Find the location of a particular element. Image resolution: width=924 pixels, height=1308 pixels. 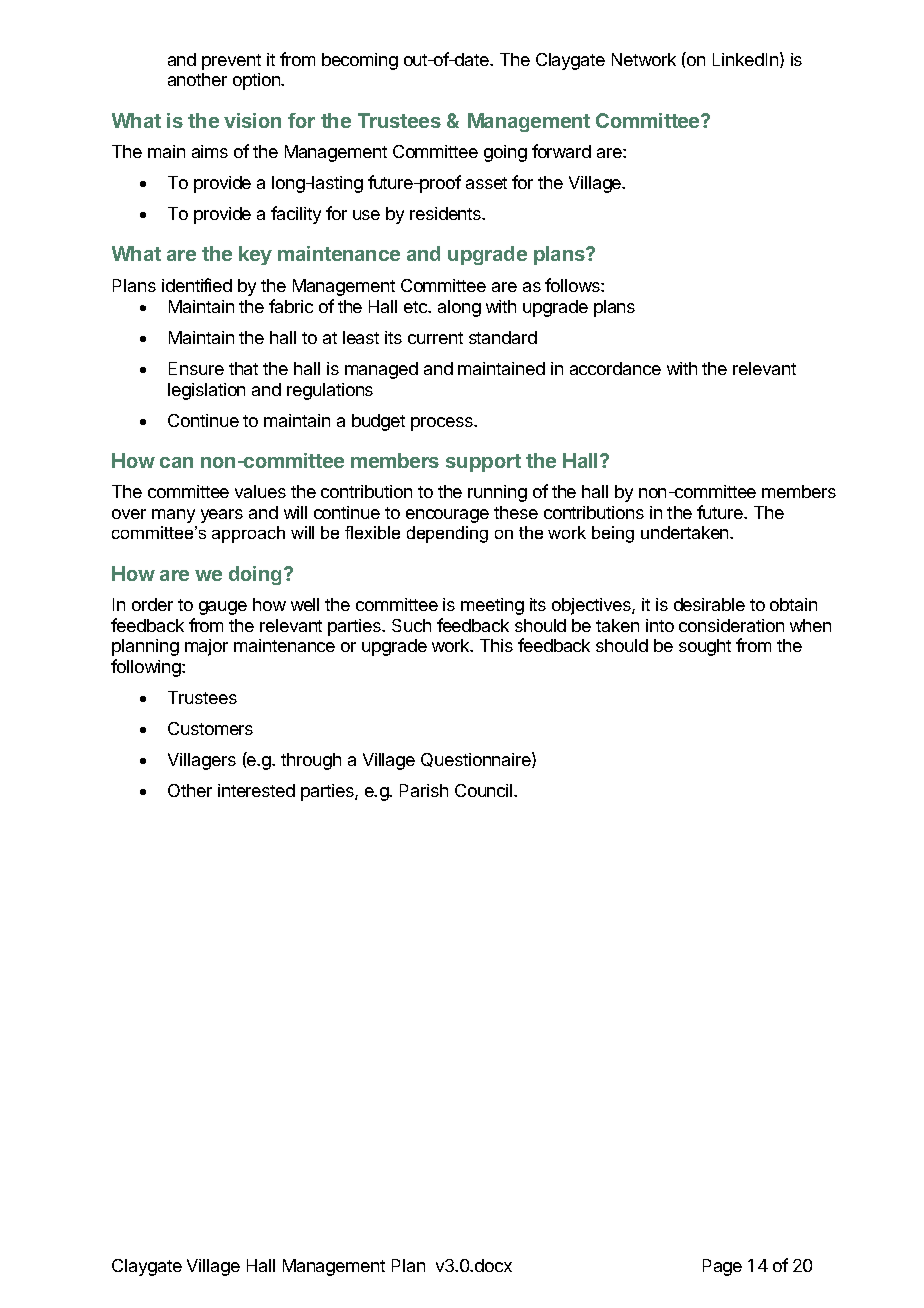

forward is located at coordinates (561, 151).
